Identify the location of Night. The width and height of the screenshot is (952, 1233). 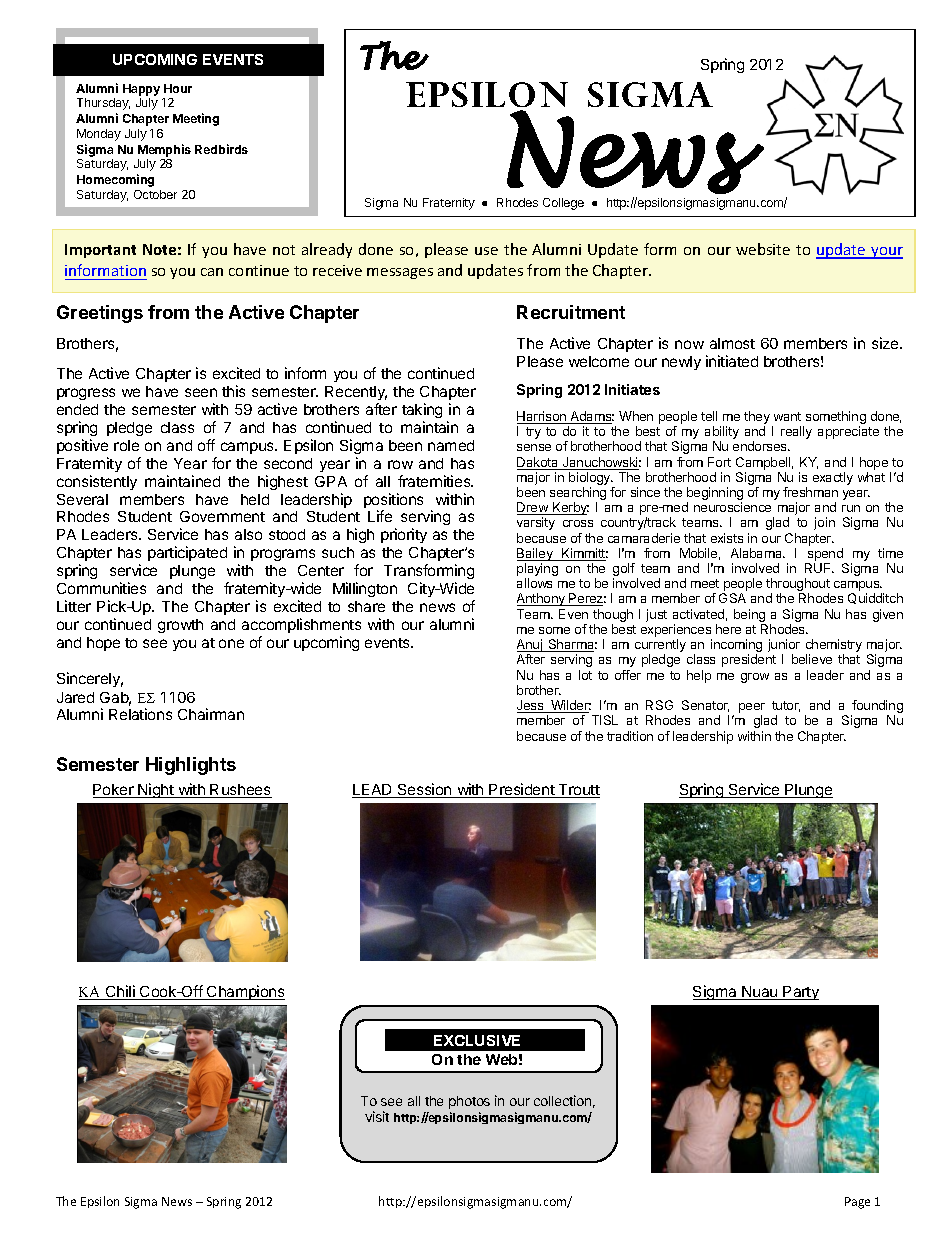
(156, 790).
